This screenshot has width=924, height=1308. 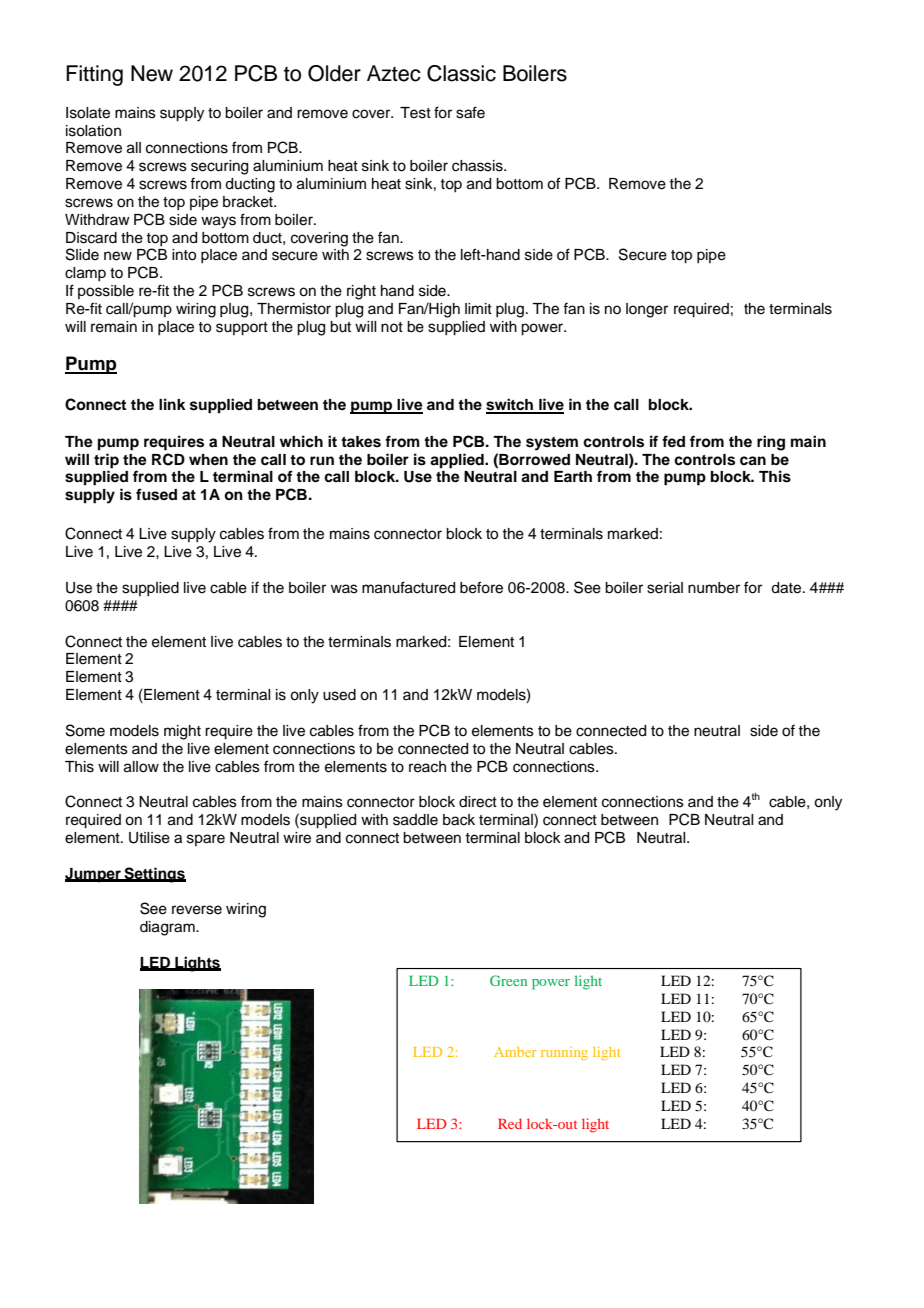 I want to click on Isolate, so click(x=88, y=113).
